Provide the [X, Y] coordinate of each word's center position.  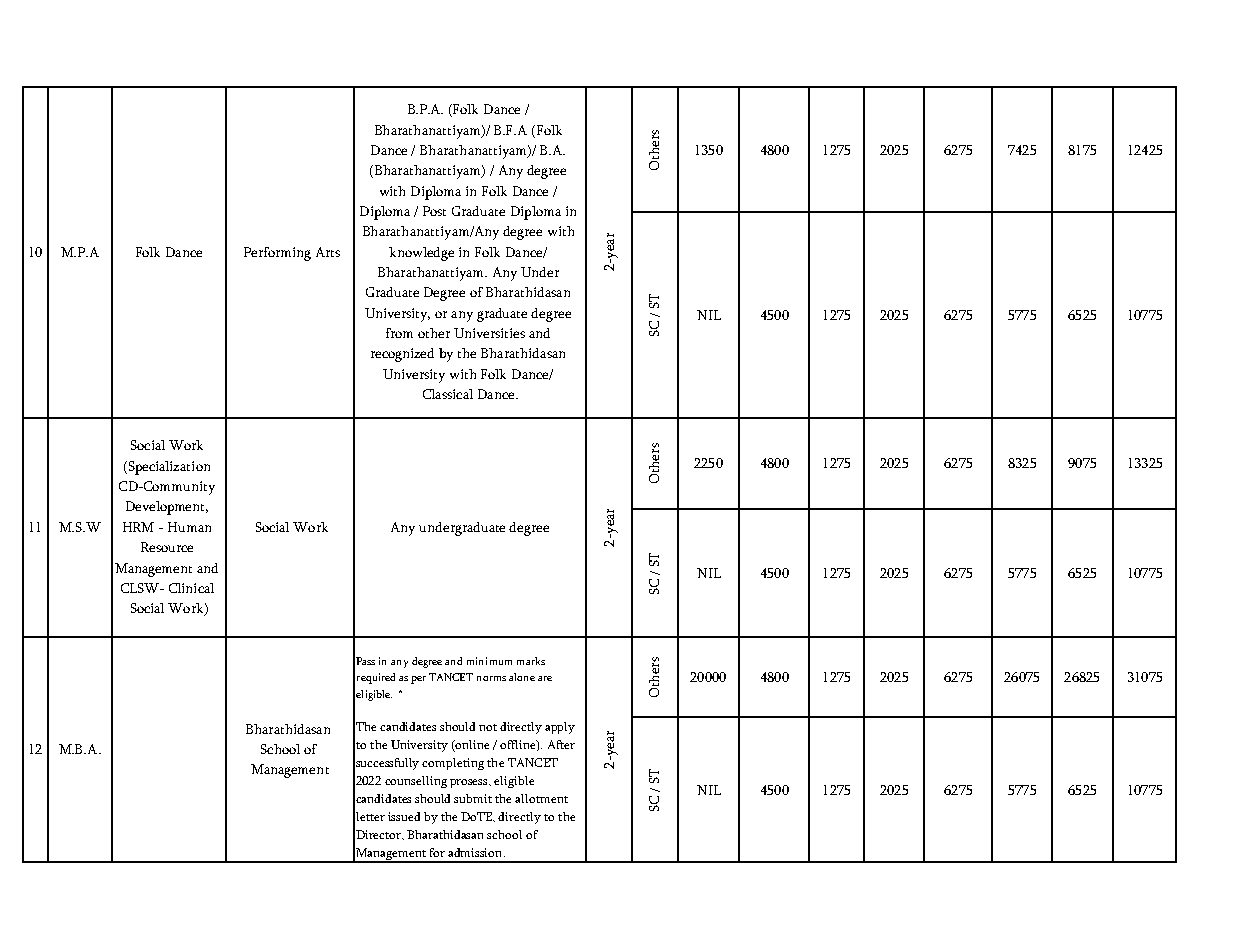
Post [434, 211]
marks [531, 661]
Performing [277, 254]
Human [189, 527]
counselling [416, 782]
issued [404, 816]
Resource [167, 547]
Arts [328, 252]
